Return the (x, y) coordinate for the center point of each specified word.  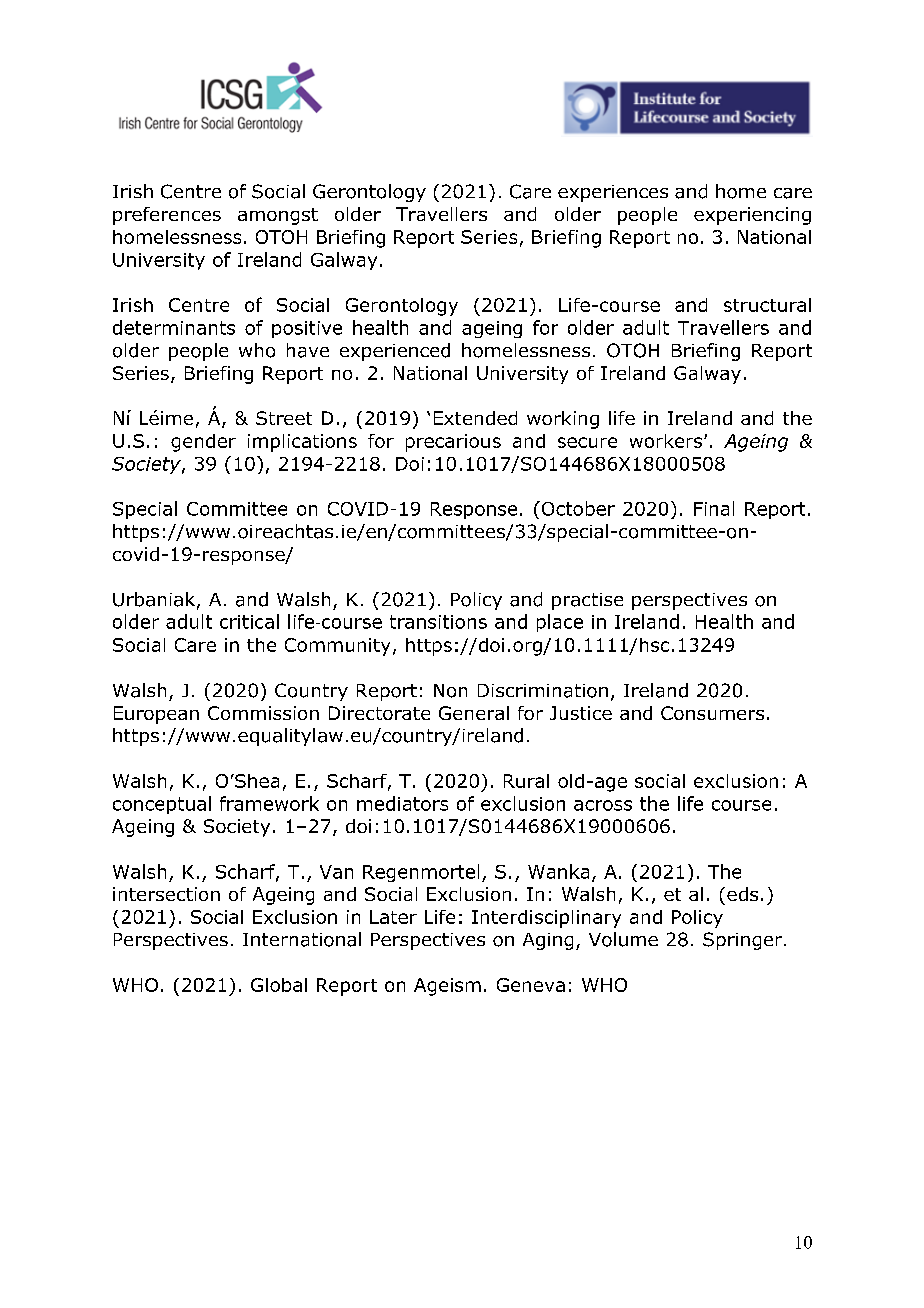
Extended (475, 418)
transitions (438, 622)
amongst (278, 216)
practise (587, 601)
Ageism (447, 987)
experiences (613, 193)
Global (279, 985)
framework (269, 803)
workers (666, 441)
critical (249, 621)
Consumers (712, 713)
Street (284, 418)
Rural (526, 781)
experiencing (752, 216)
